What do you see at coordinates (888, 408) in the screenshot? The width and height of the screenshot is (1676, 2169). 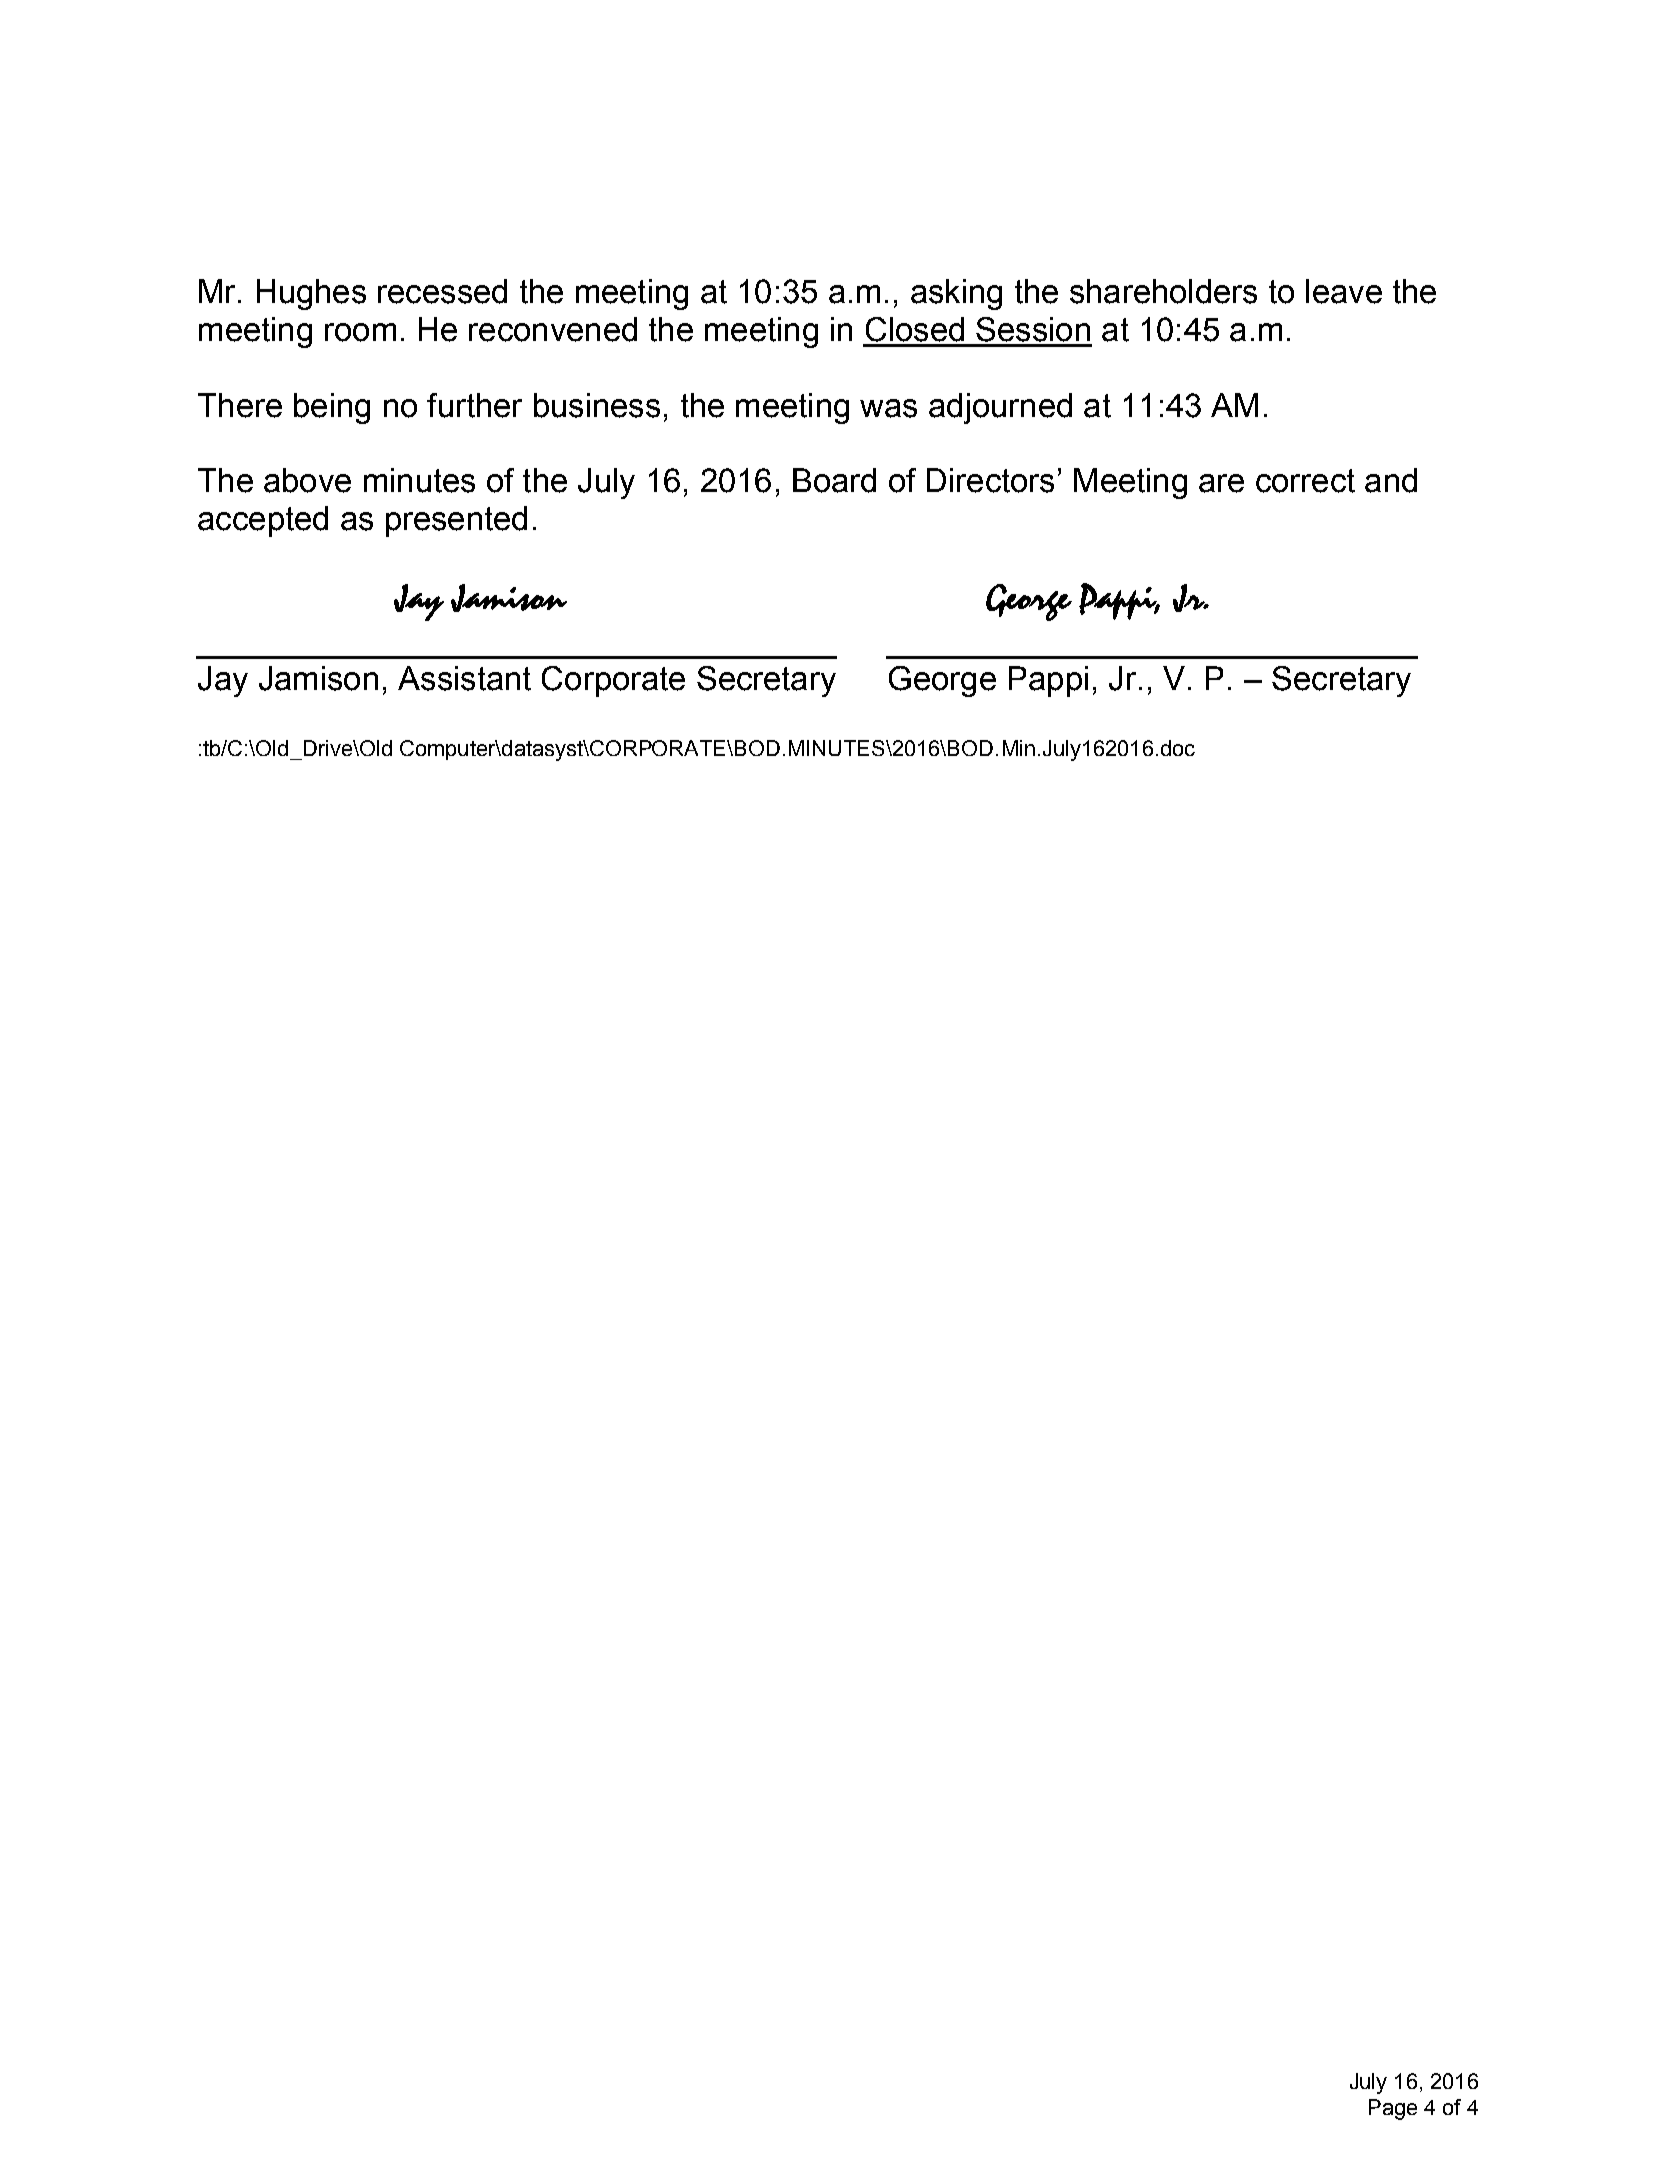 I see `was` at bounding box center [888, 408].
